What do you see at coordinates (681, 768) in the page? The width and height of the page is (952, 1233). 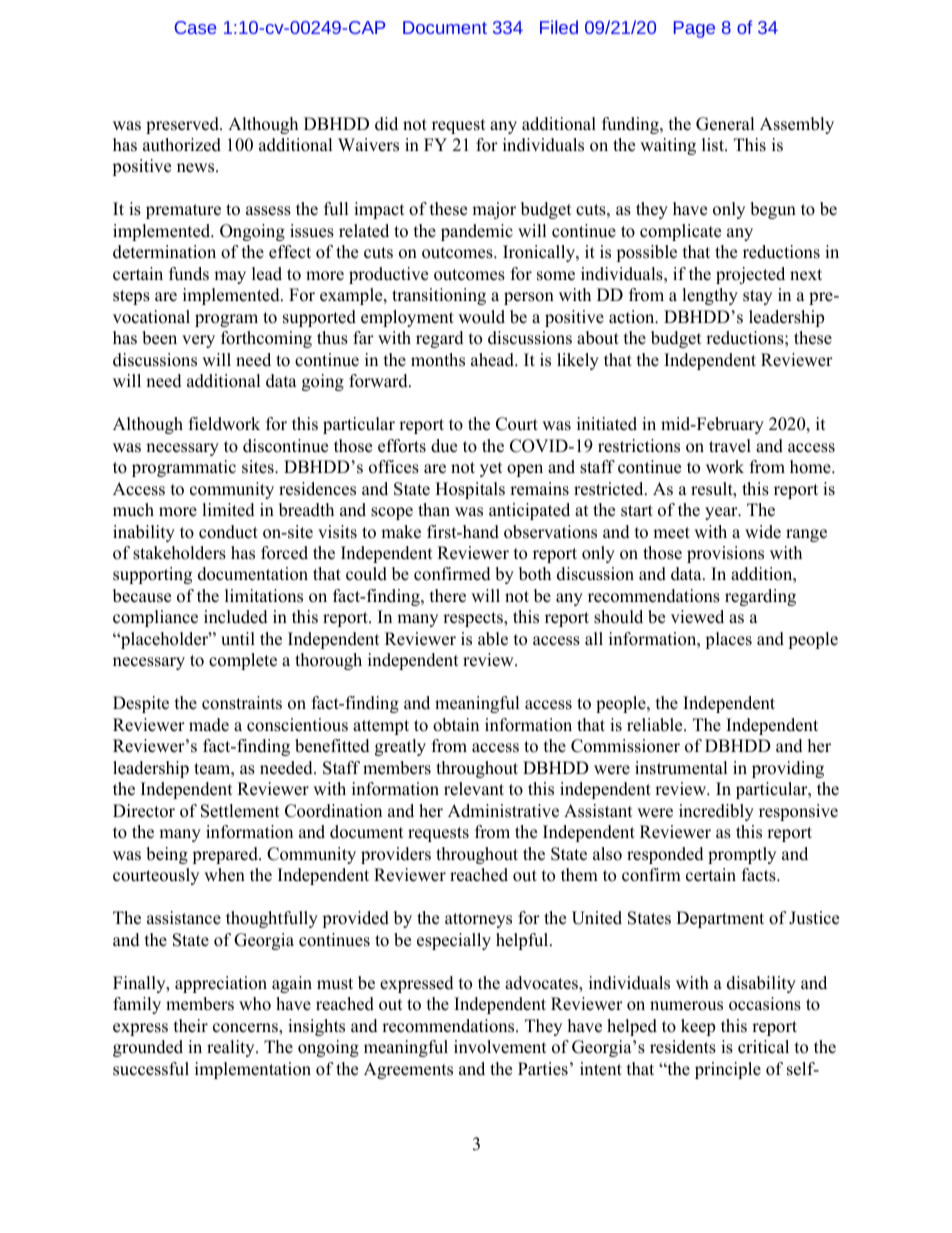 I see `instrumental` at bounding box center [681, 768].
